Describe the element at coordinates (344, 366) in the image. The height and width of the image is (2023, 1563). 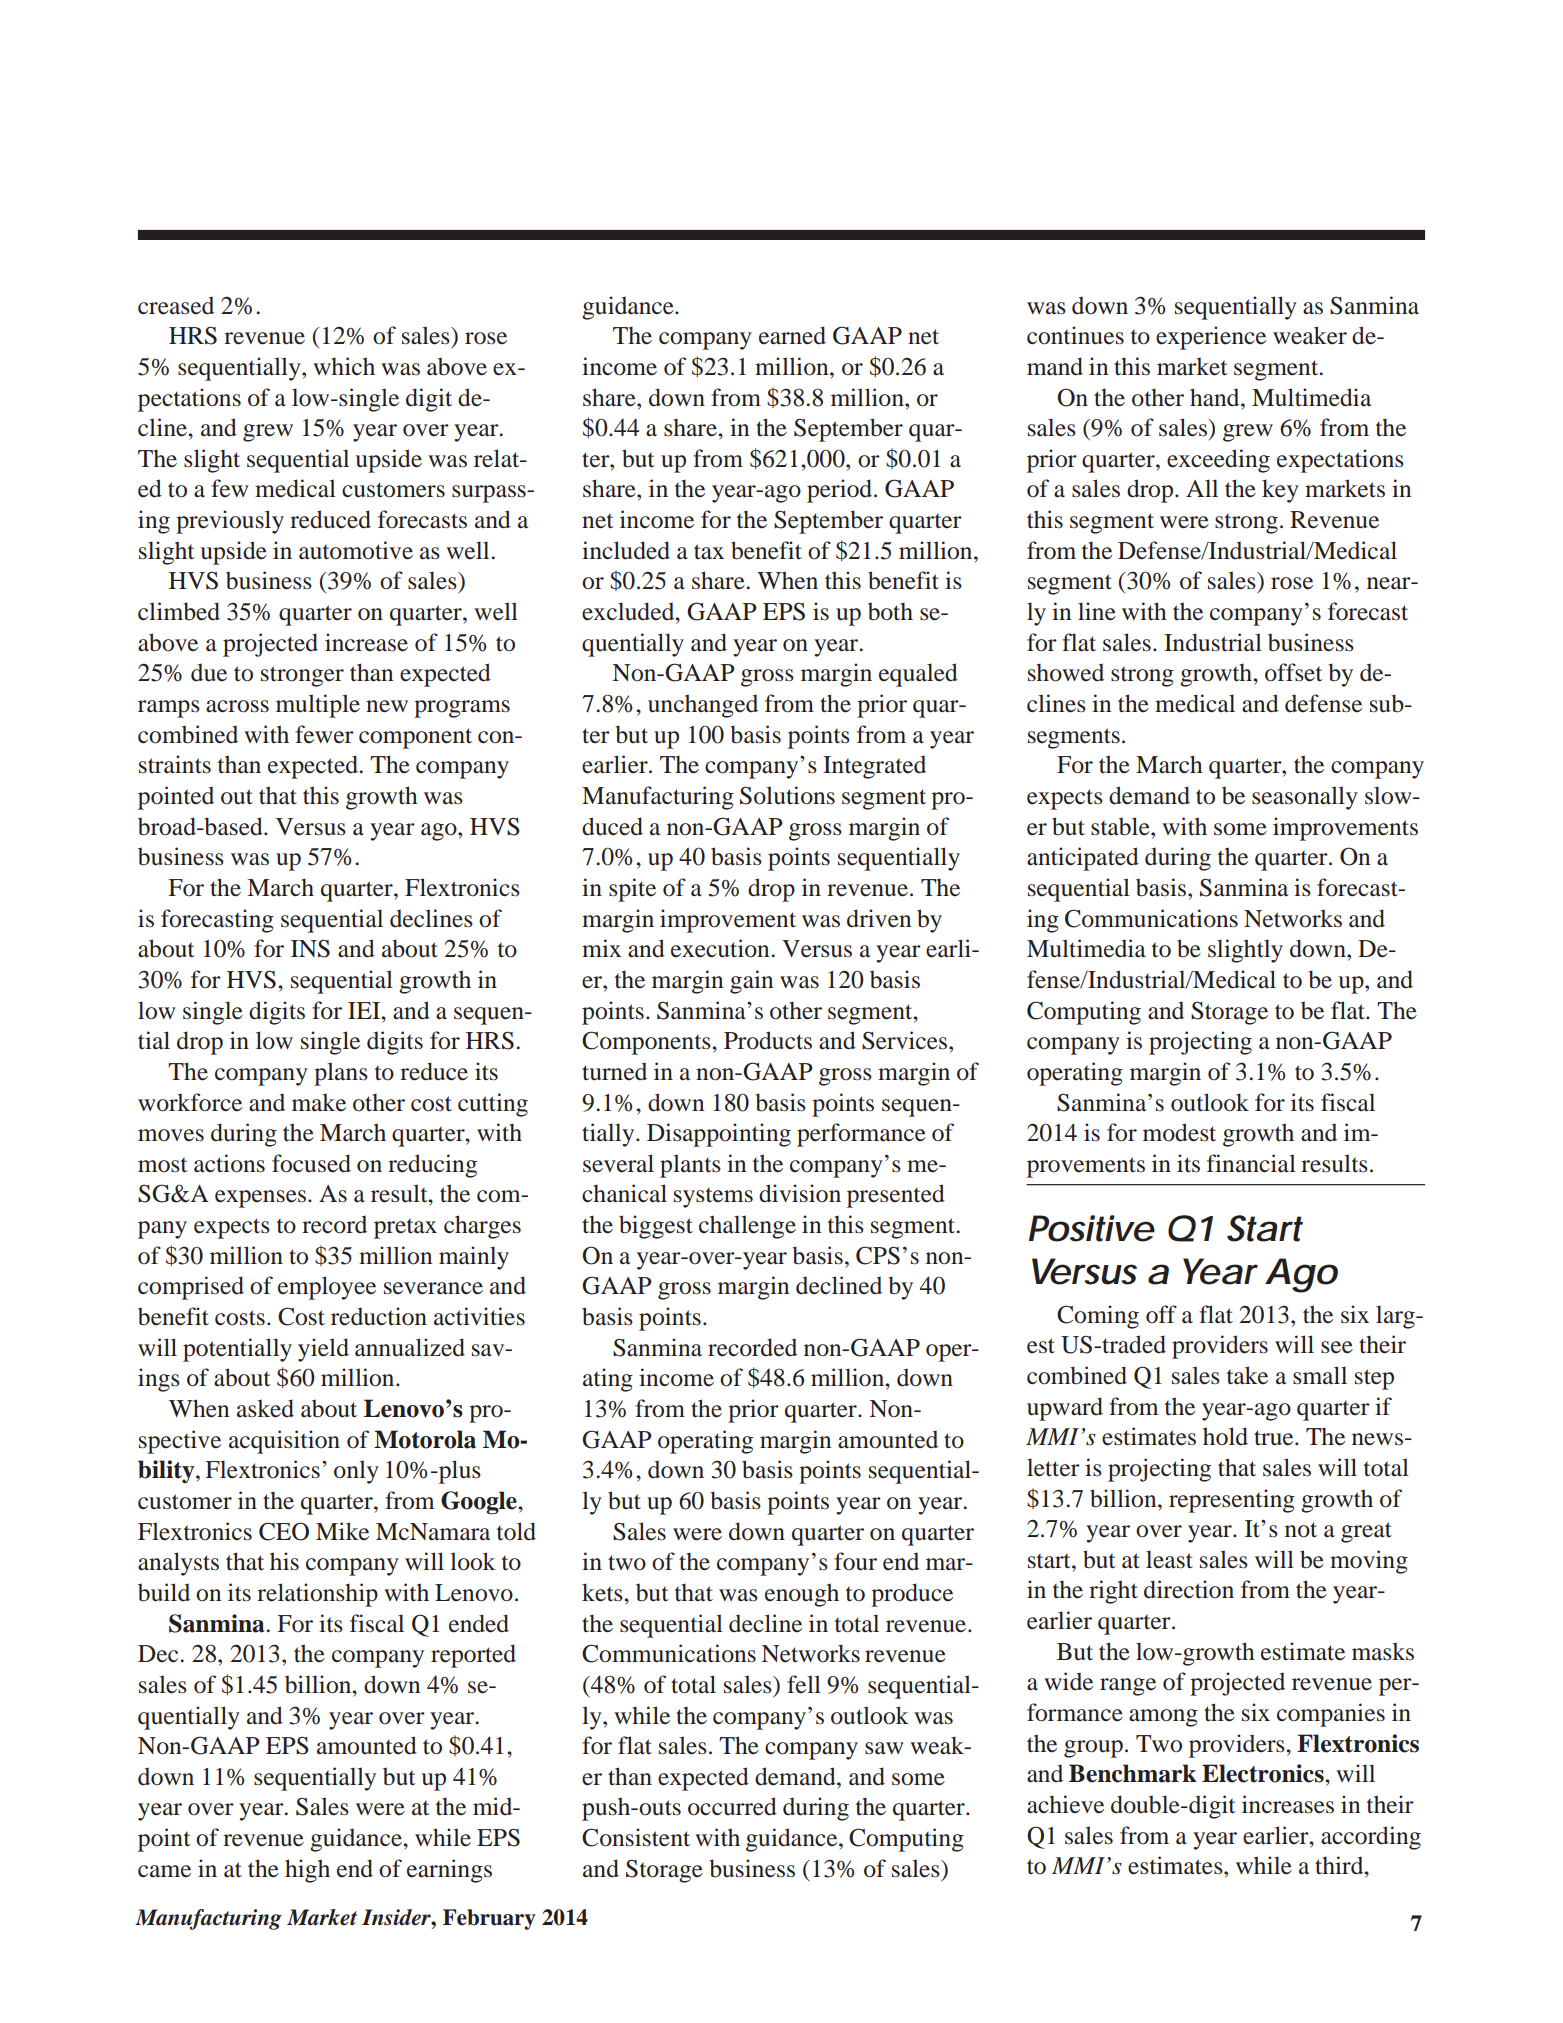
I see `which` at that location.
